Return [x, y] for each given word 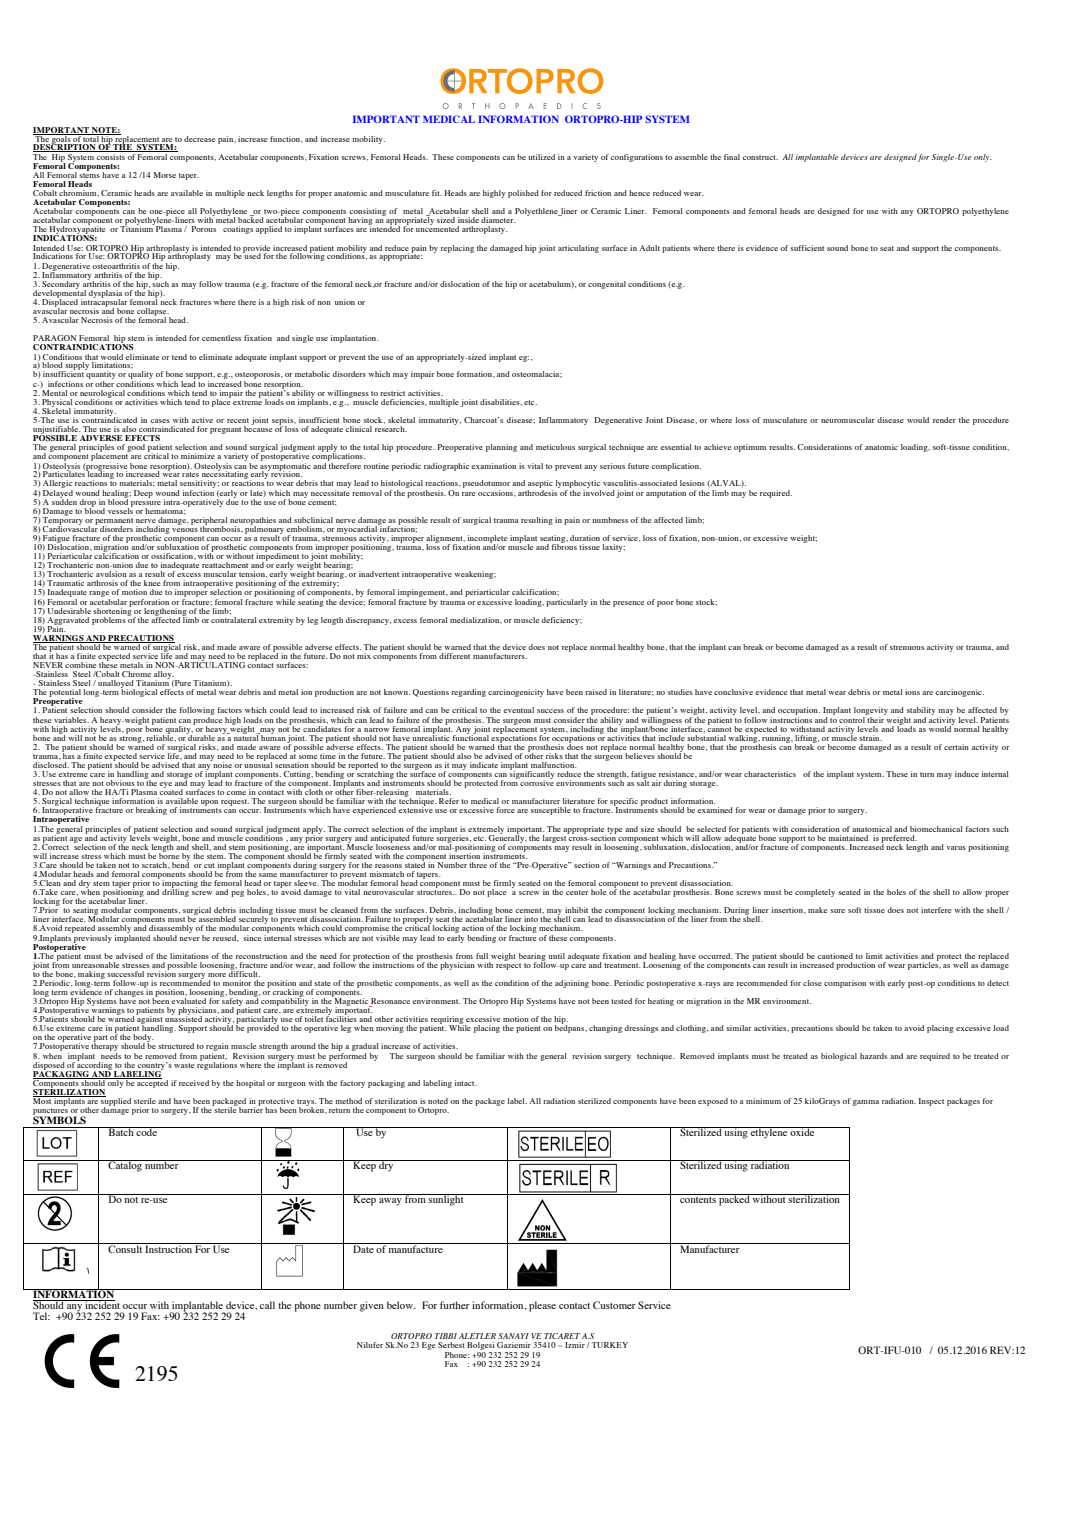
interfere [936, 910]
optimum [750, 448]
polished [523, 194]
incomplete [487, 540]
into [531, 919]
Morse [165, 175]
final [732, 157]
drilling [175, 892]
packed [734, 1200]
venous [185, 530]
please [542, 1306]
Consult [125, 1248]
